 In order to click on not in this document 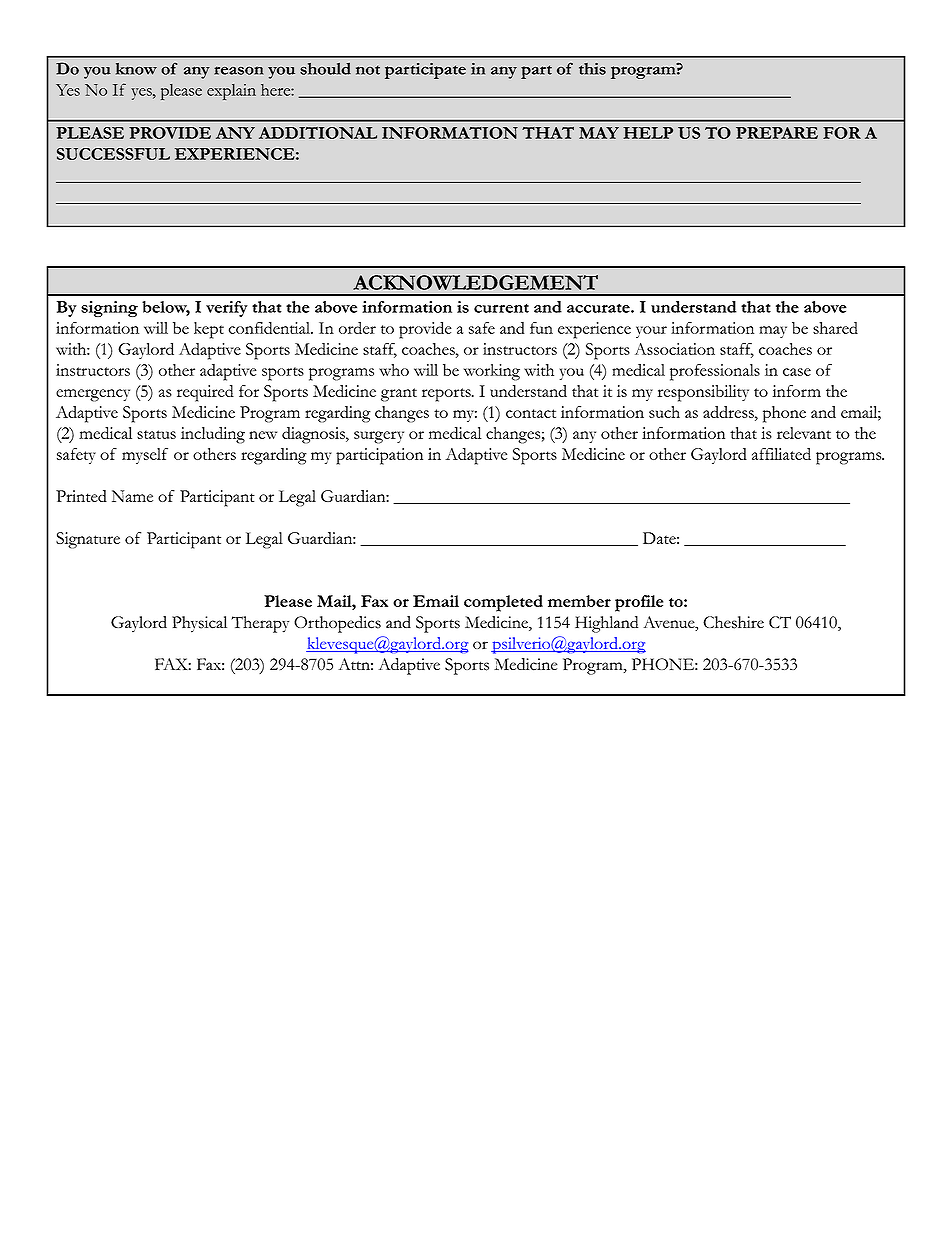, I will do `click(368, 70)`.
